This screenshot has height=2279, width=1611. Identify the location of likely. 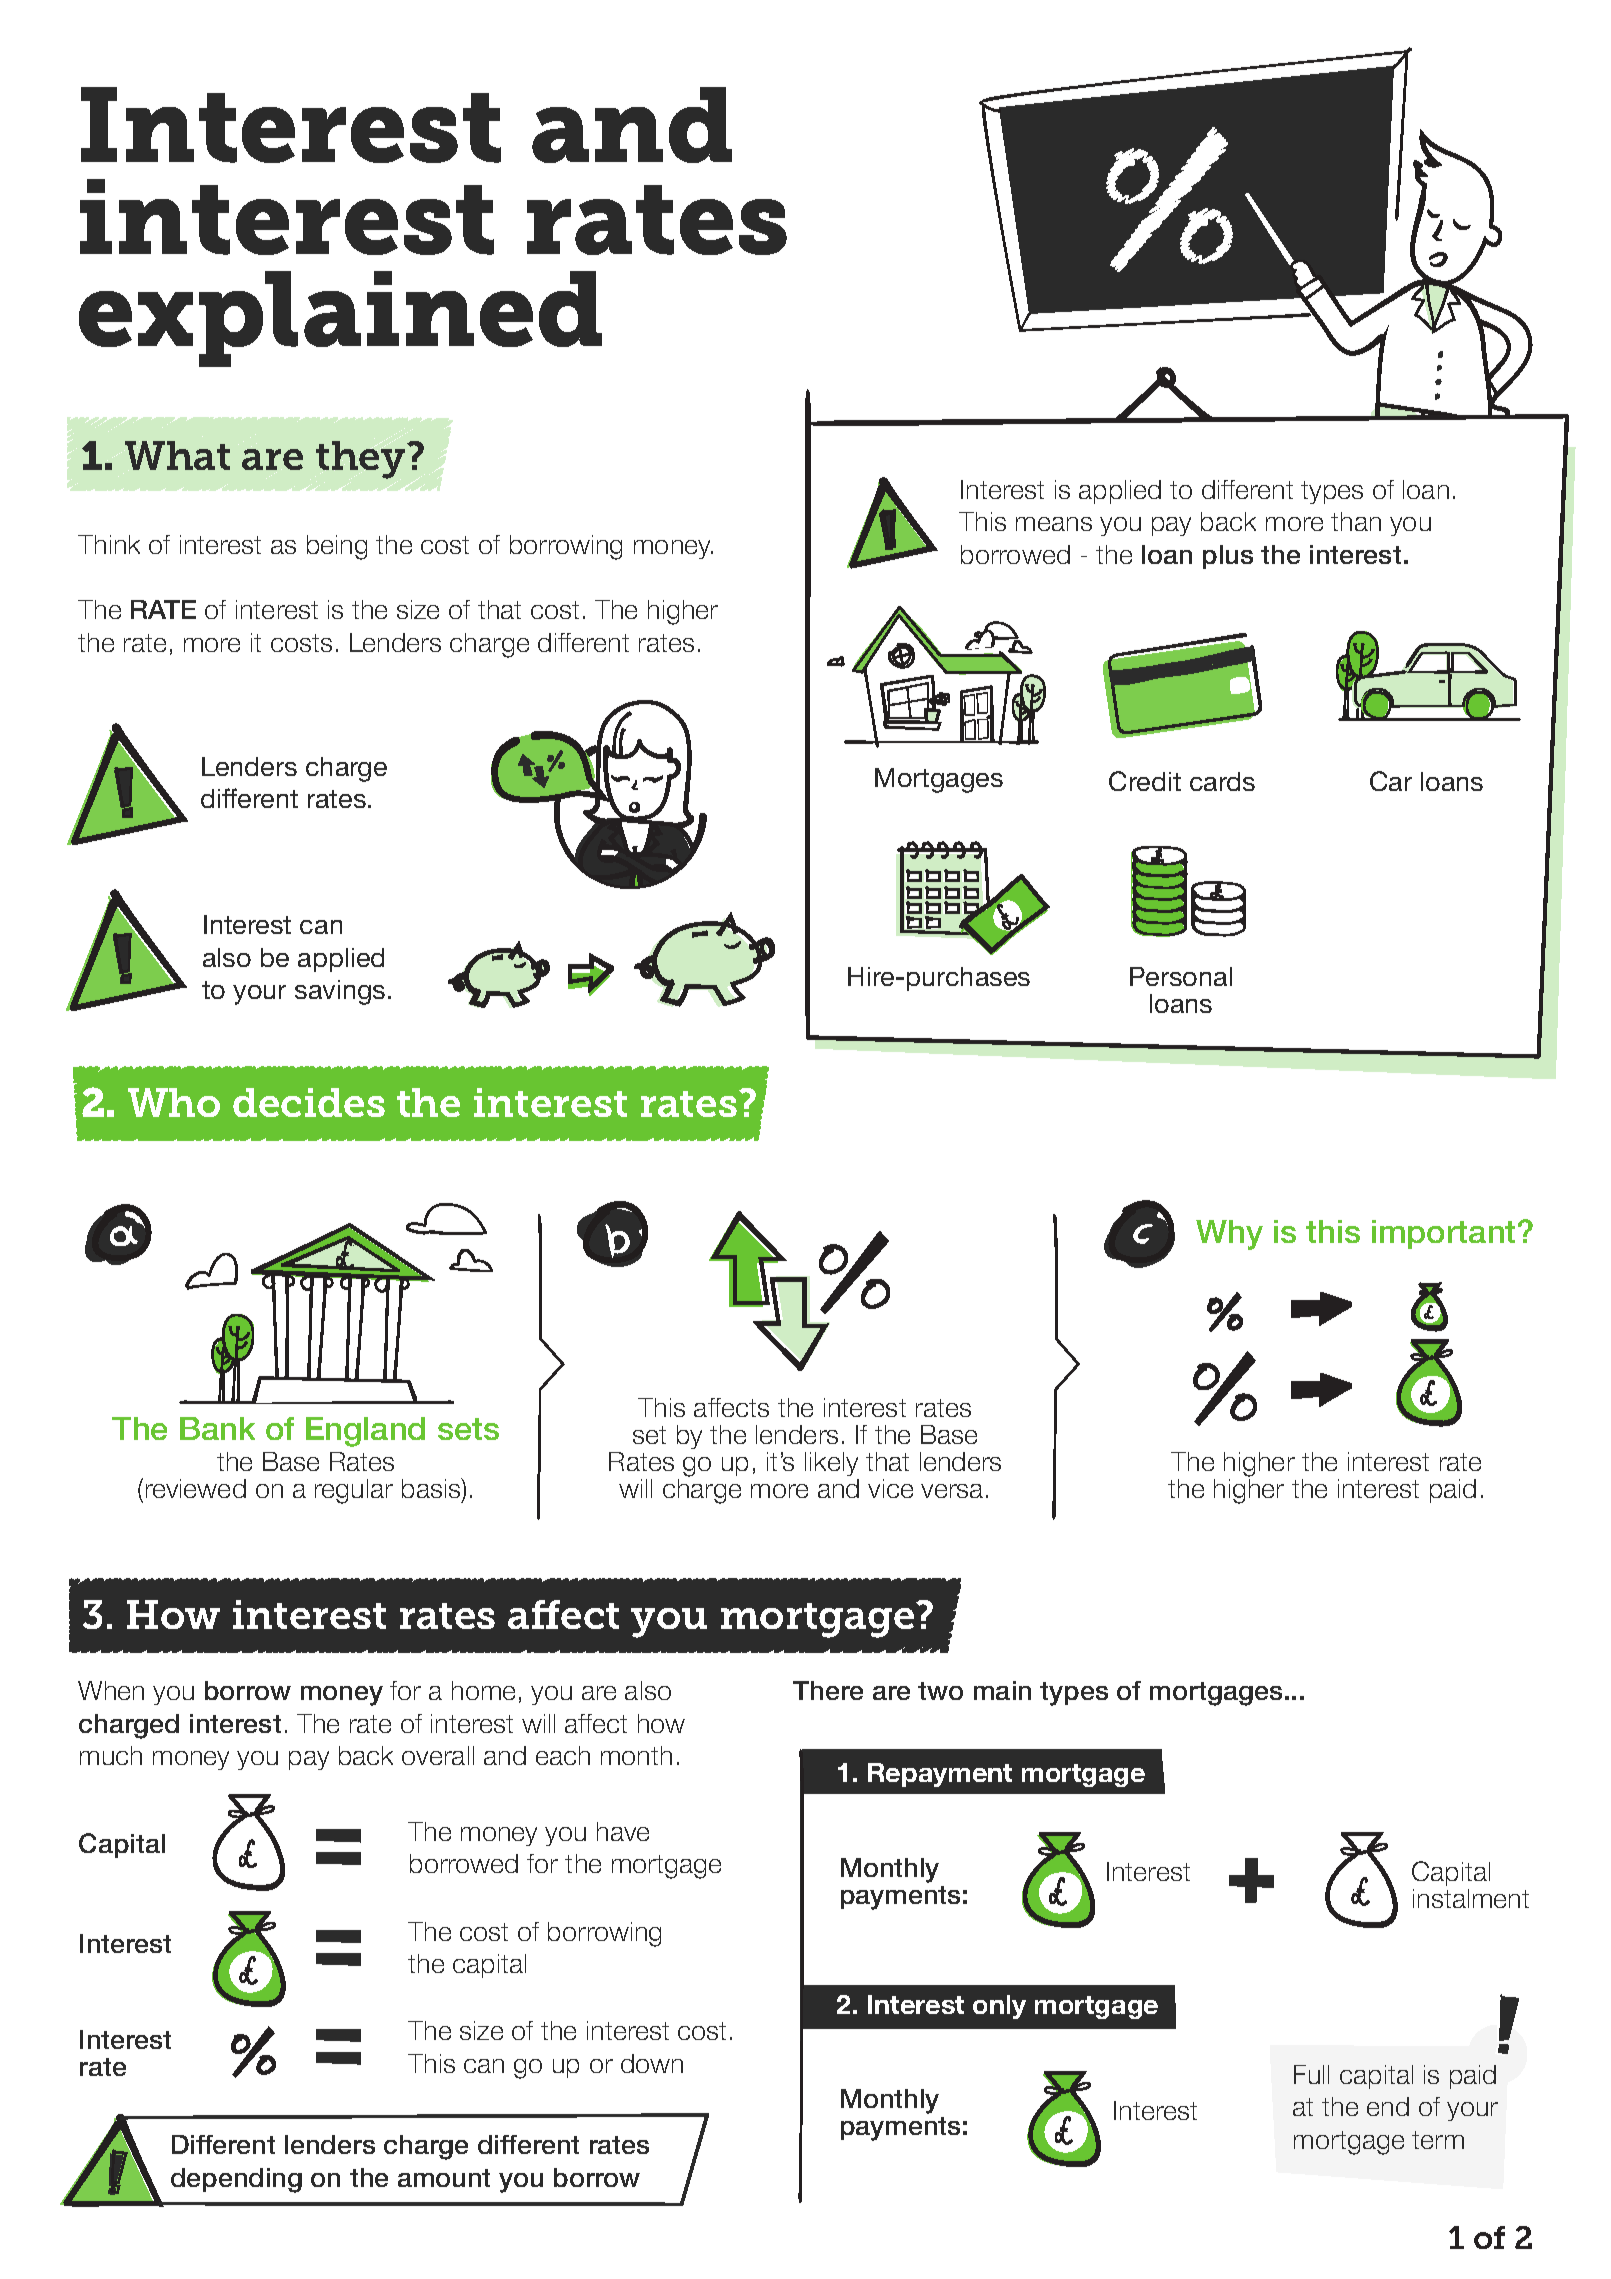
(831, 1464).
